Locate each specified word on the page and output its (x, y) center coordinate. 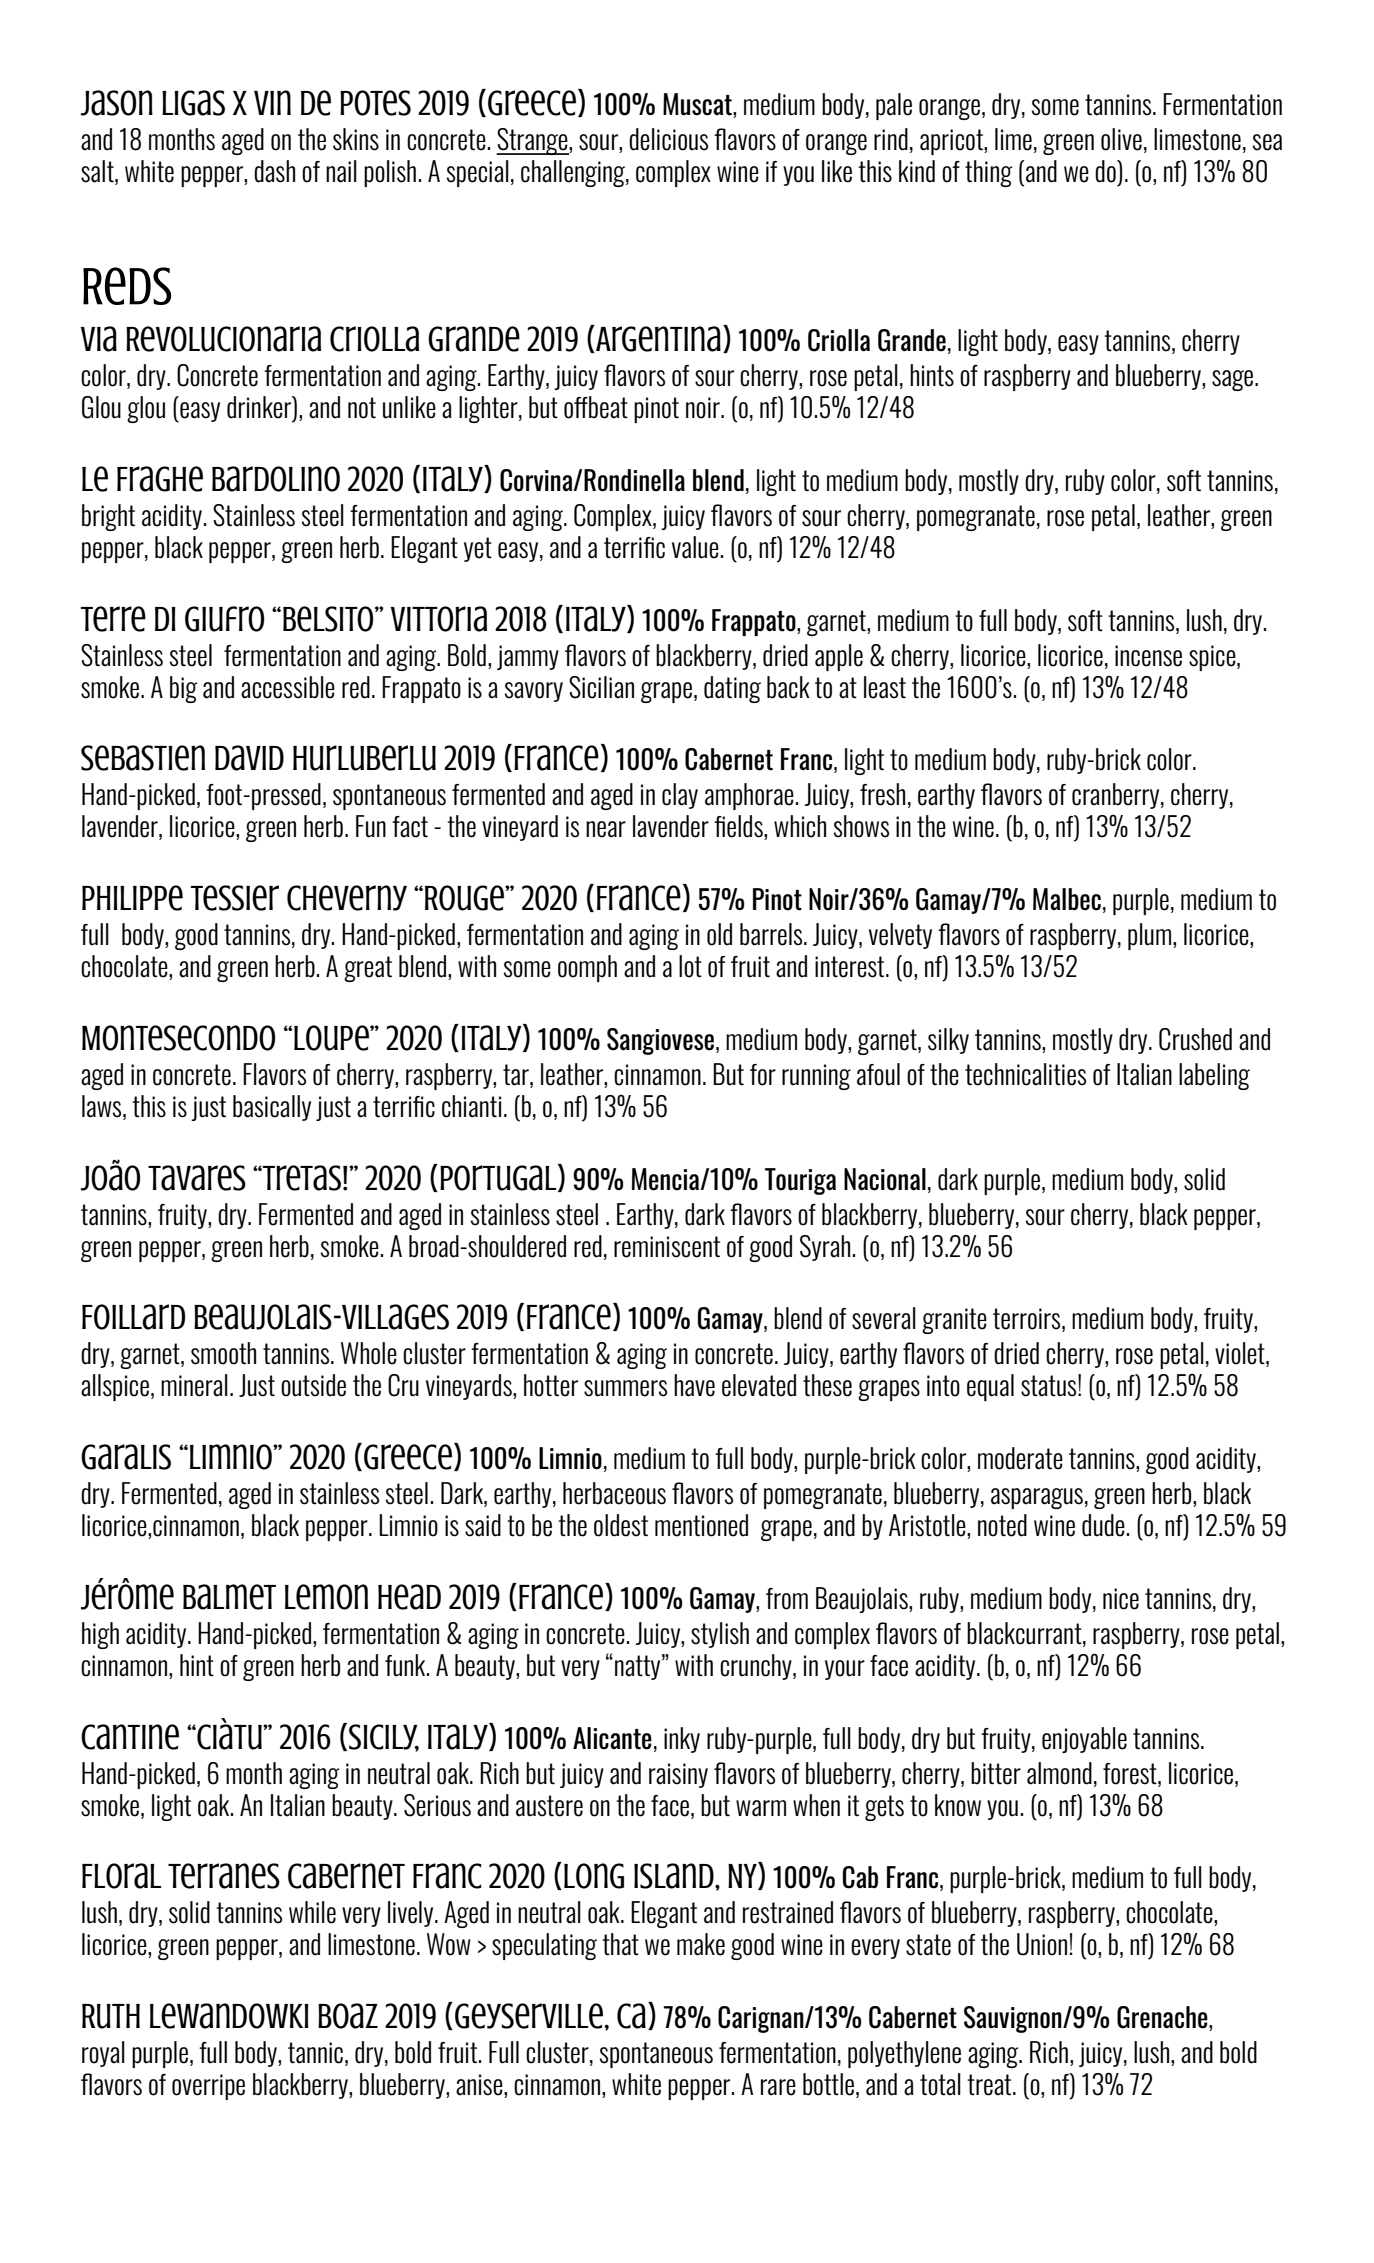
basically (272, 1108)
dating (732, 689)
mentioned (701, 1525)
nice (1121, 1599)
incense (1148, 656)
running (816, 1077)
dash (274, 171)
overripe (208, 2087)
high (100, 1635)
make (701, 1944)
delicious (668, 139)
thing (988, 173)
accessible (288, 687)
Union (1042, 1944)
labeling (1214, 1076)
